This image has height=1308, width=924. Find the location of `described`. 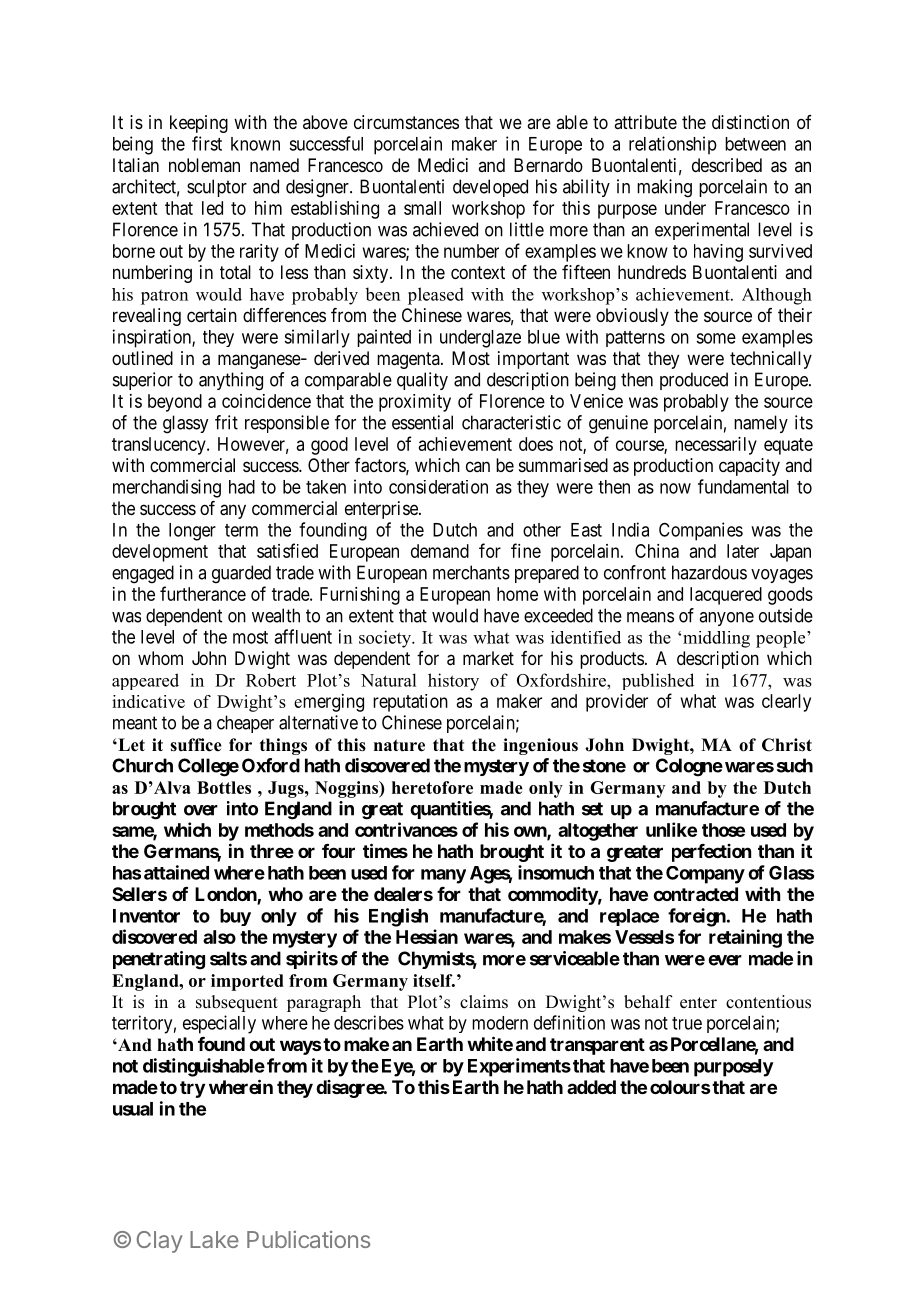

described is located at coordinates (727, 165).
